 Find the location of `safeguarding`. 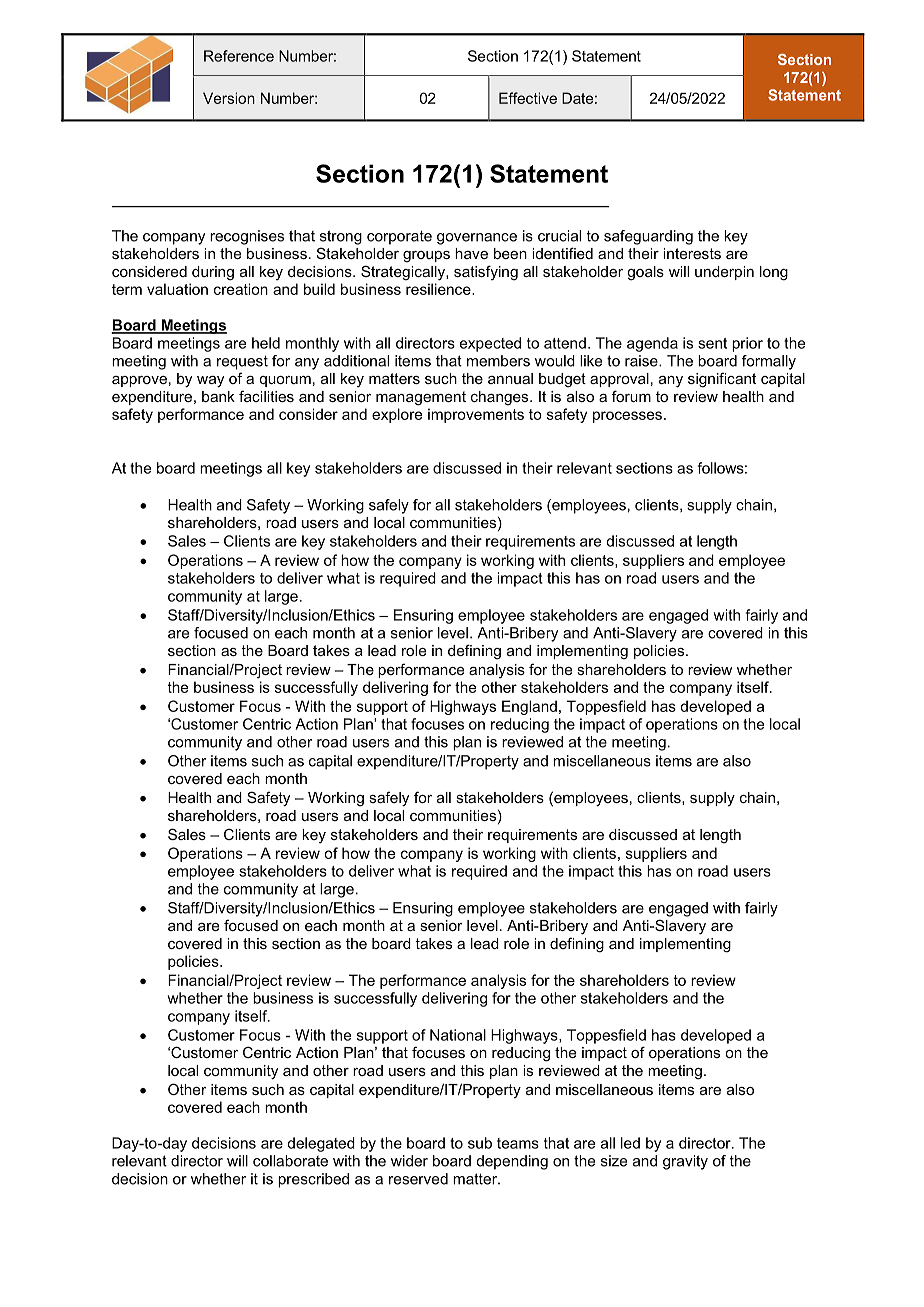

safeguarding is located at coordinates (648, 237).
